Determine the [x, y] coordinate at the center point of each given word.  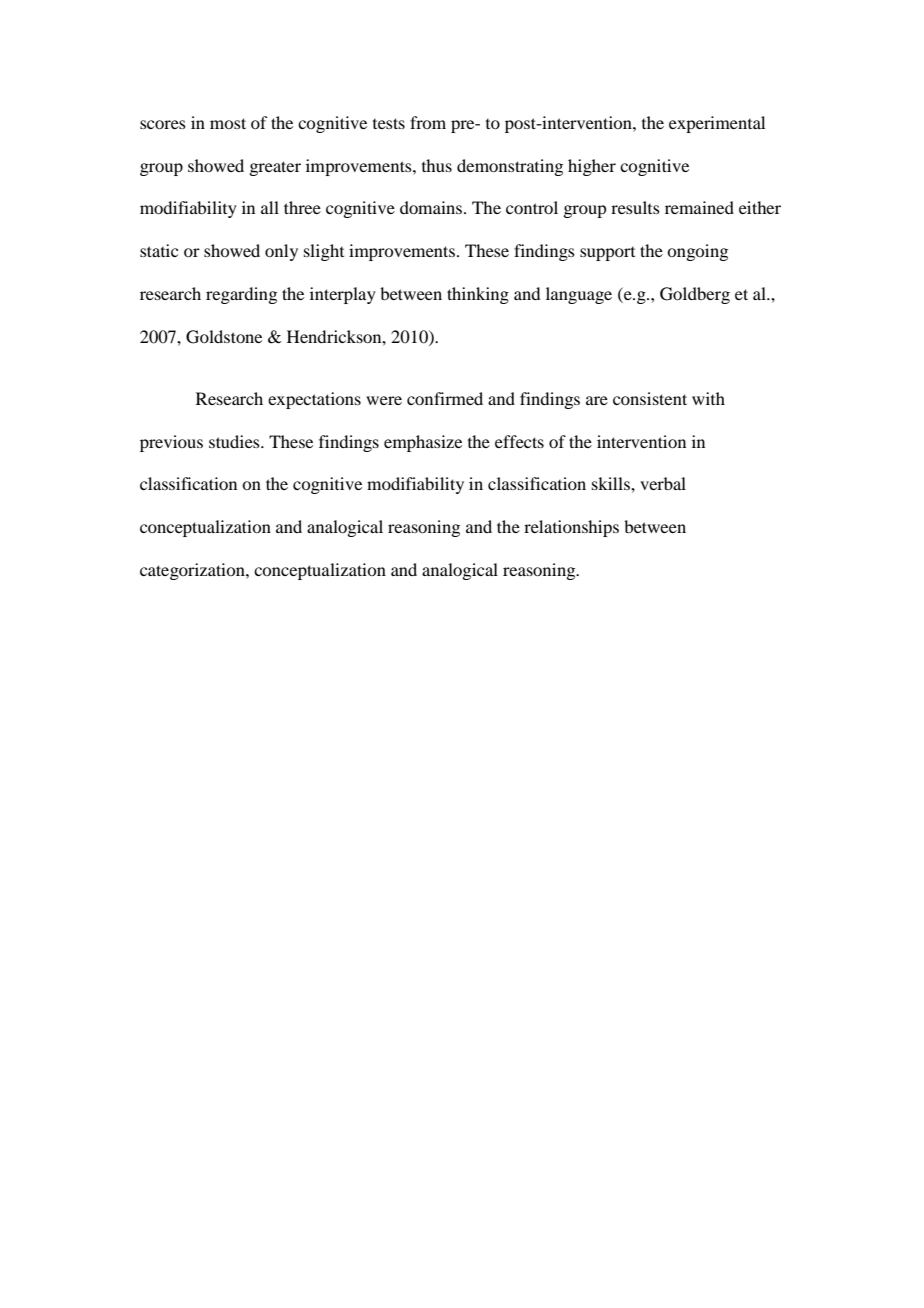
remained [699, 207]
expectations [314, 400]
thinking [478, 295]
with [708, 398]
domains [431, 207]
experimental [717, 124]
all [270, 207]
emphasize [423, 443]
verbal [663, 483]
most [228, 123]
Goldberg [695, 295]
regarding [241, 295]
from [428, 122]
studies [235, 441]
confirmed [445, 398]
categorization [193, 571]
